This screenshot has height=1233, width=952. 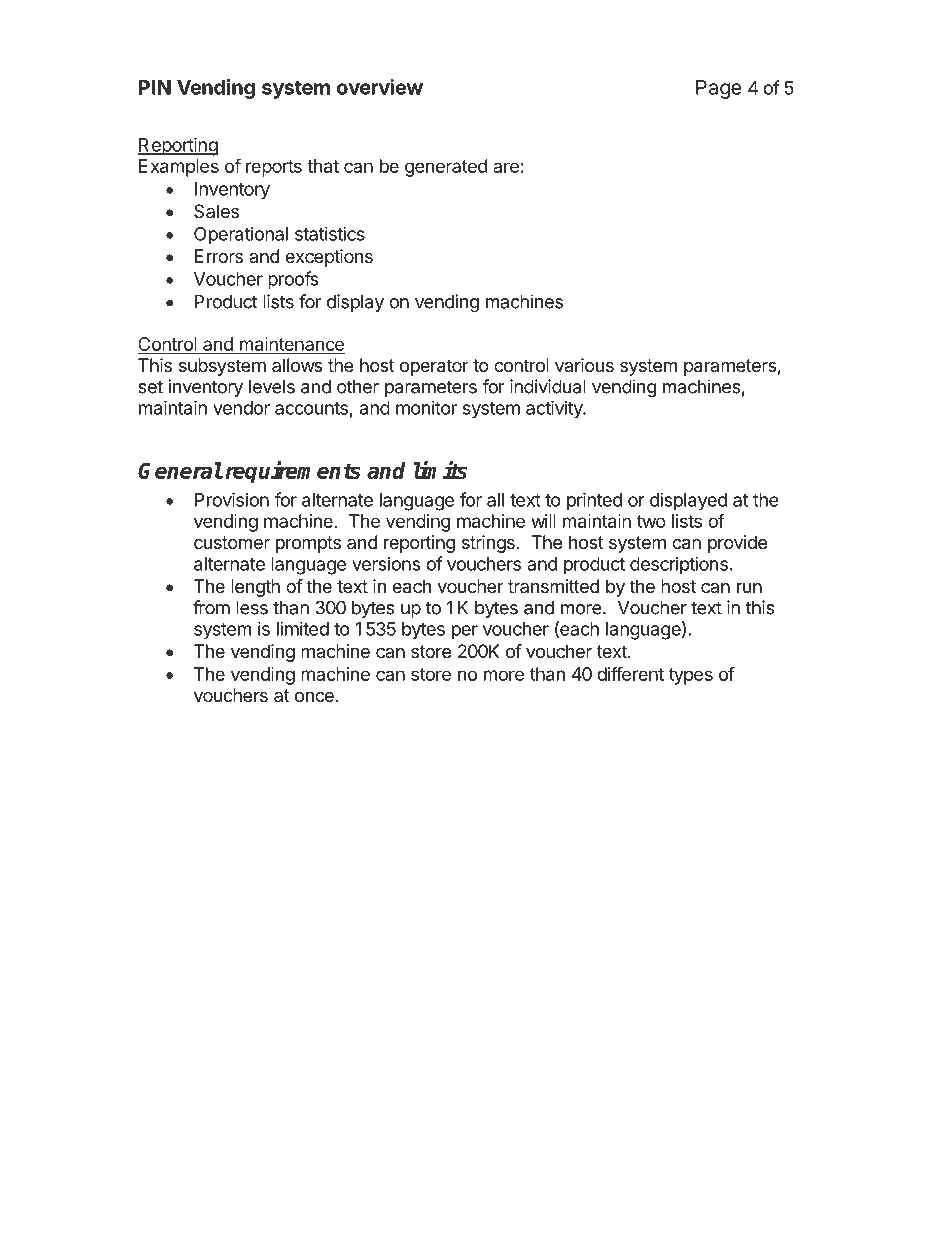 What do you see at coordinates (488, 544) in the screenshot?
I see `strings` at bounding box center [488, 544].
